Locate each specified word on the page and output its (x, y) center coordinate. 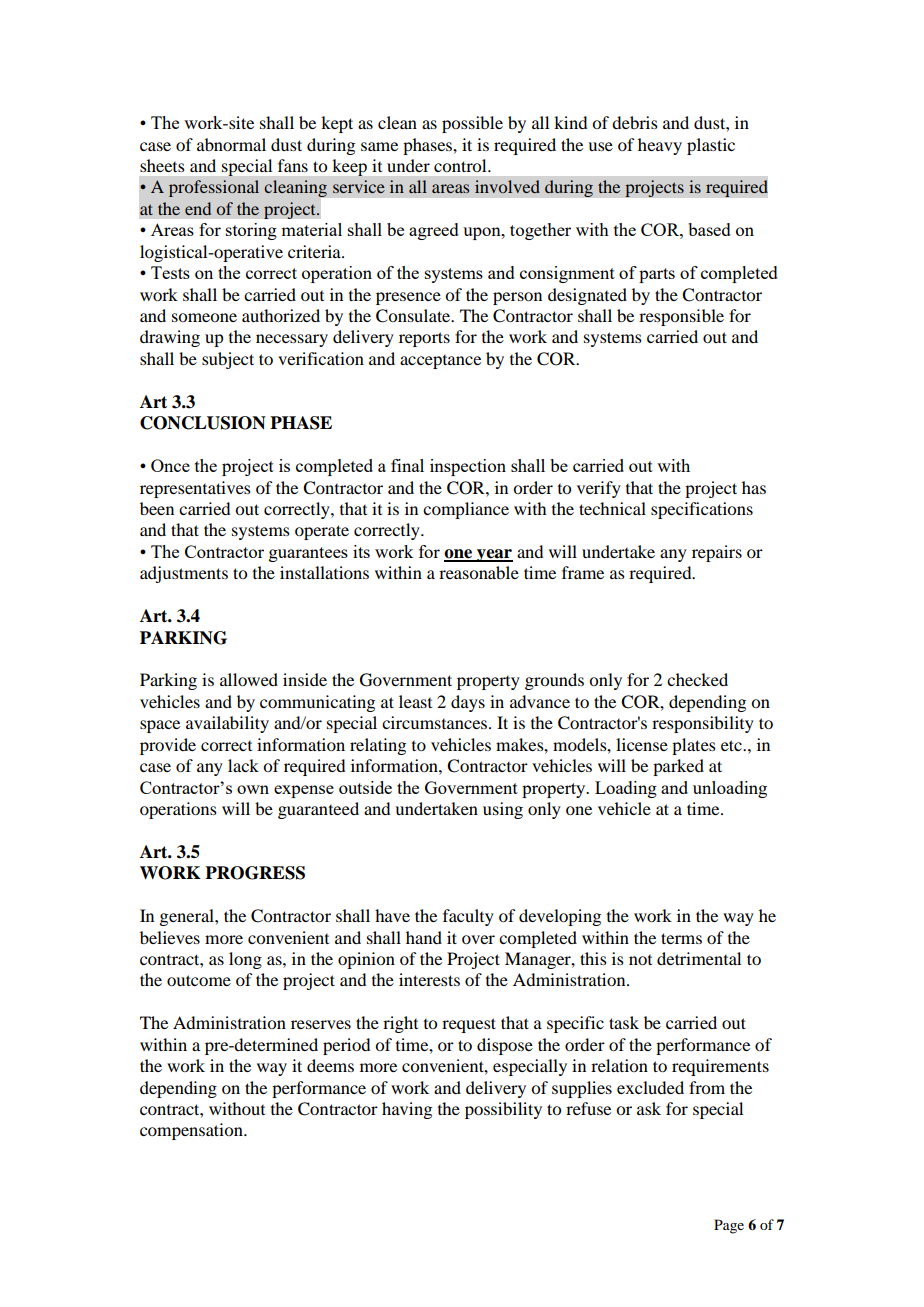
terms (681, 938)
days (468, 703)
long (245, 960)
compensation (192, 1131)
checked (697, 679)
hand (424, 937)
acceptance (440, 362)
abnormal (231, 144)
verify (599, 489)
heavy (660, 146)
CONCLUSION (203, 423)
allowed (249, 679)
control (461, 165)
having (407, 1110)
